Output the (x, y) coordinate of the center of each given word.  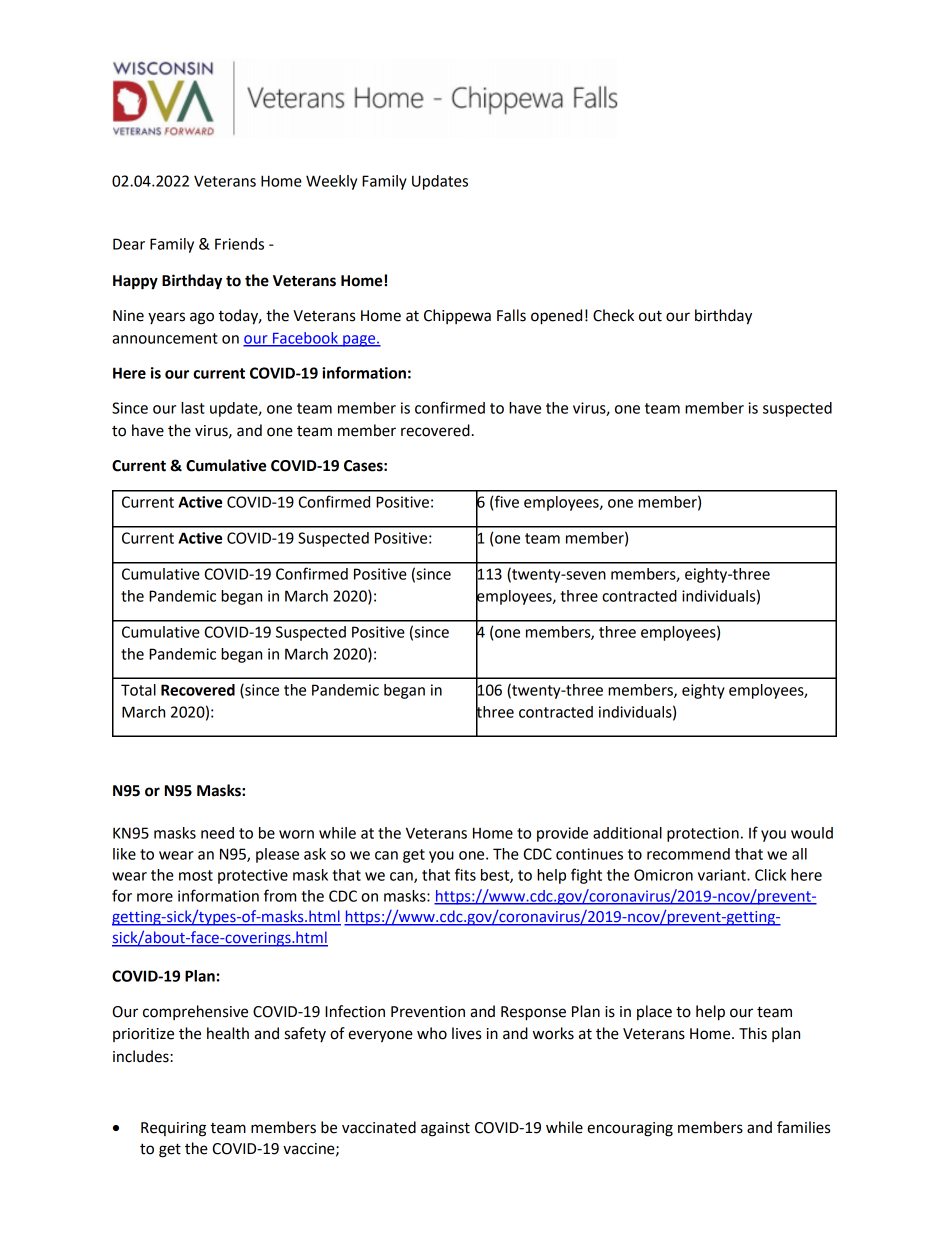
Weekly (331, 182)
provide (562, 834)
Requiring (173, 1129)
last (193, 408)
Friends (239, 244)
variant (723, 875)
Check (613, 315)
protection (703, 834)
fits (465, 874)
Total (138, 690)
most (196, 875)
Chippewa (457, 316)
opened (556, 317)
